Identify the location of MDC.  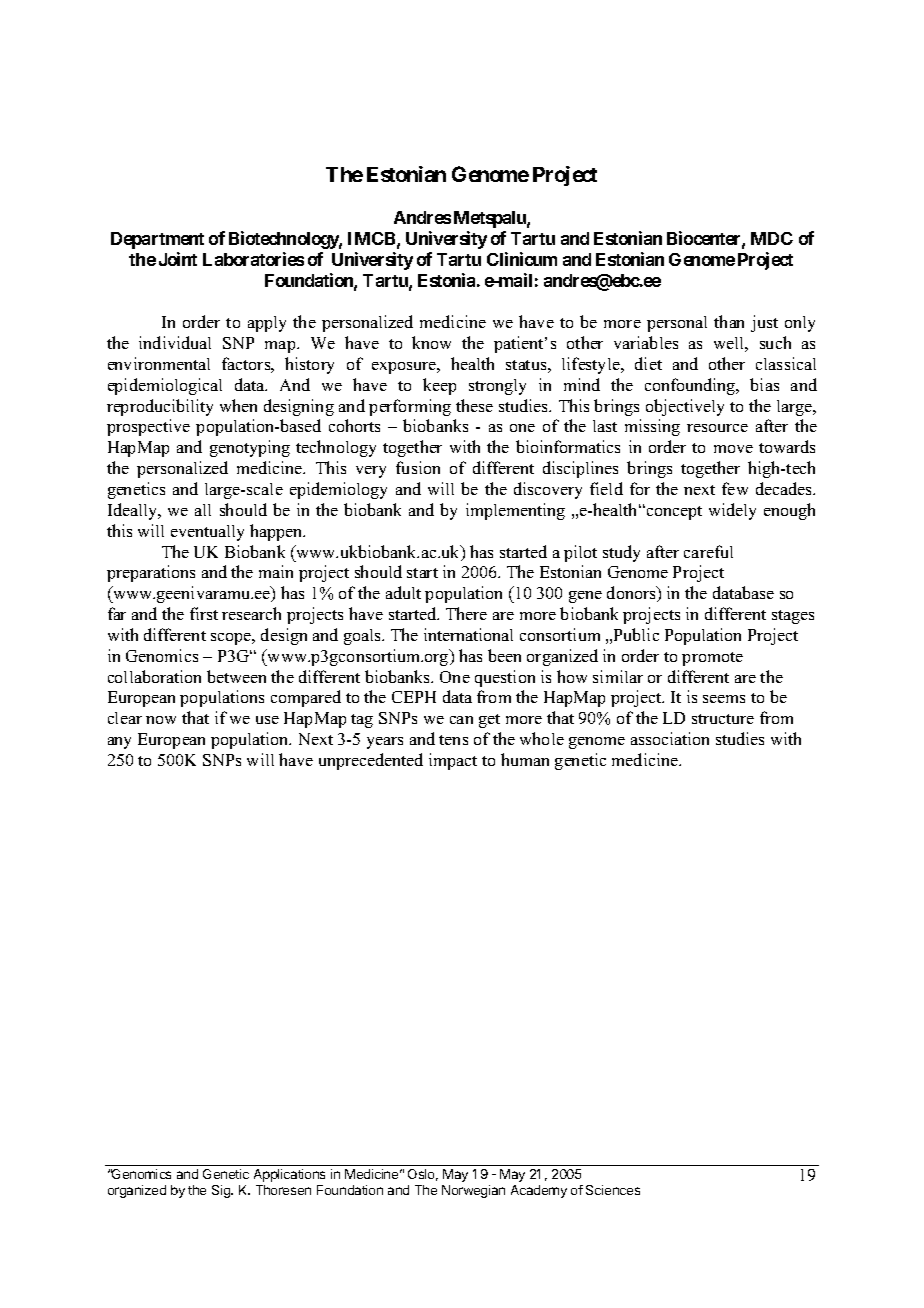
(772, 238).
